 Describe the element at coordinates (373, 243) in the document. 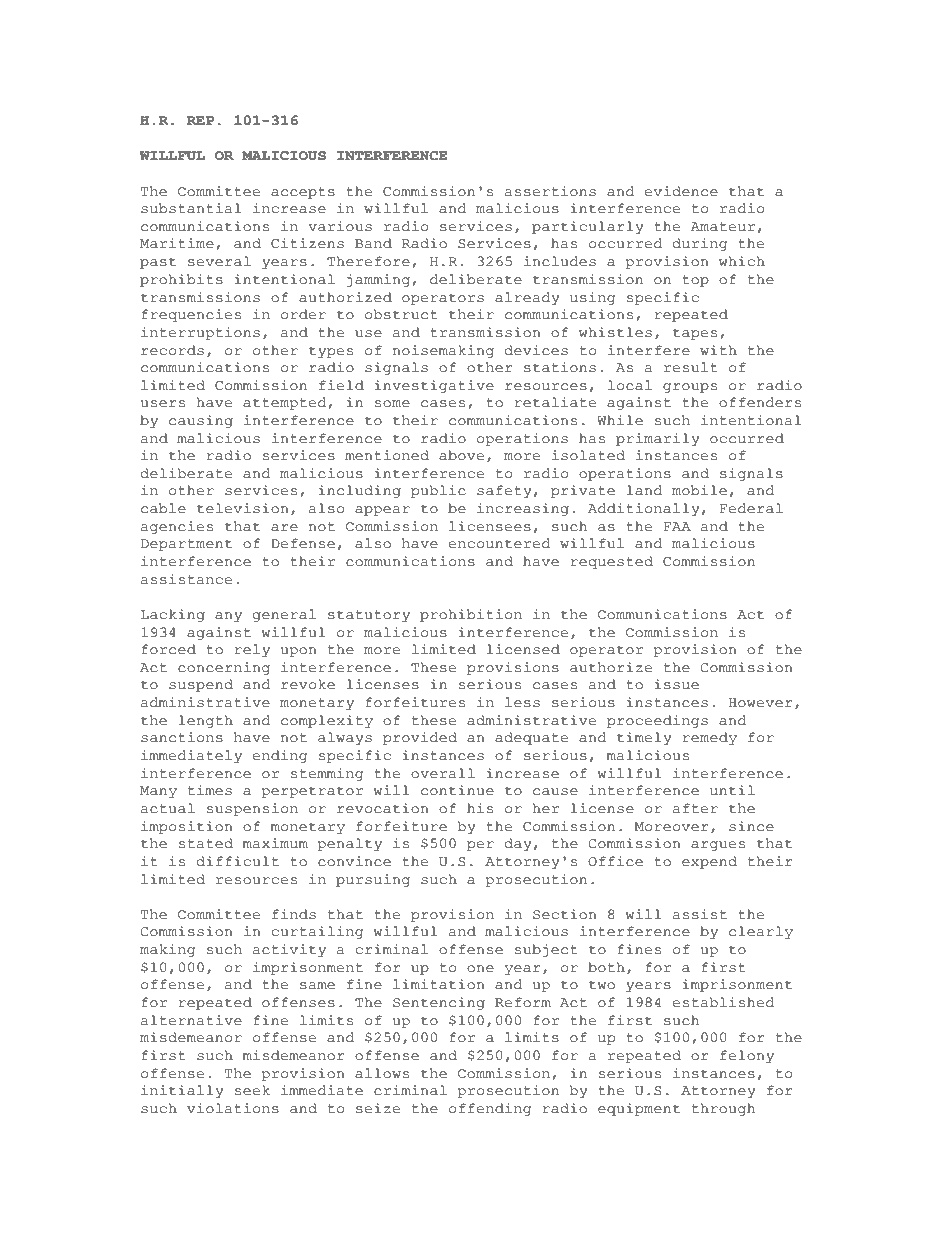

I see `Band` at that location.
